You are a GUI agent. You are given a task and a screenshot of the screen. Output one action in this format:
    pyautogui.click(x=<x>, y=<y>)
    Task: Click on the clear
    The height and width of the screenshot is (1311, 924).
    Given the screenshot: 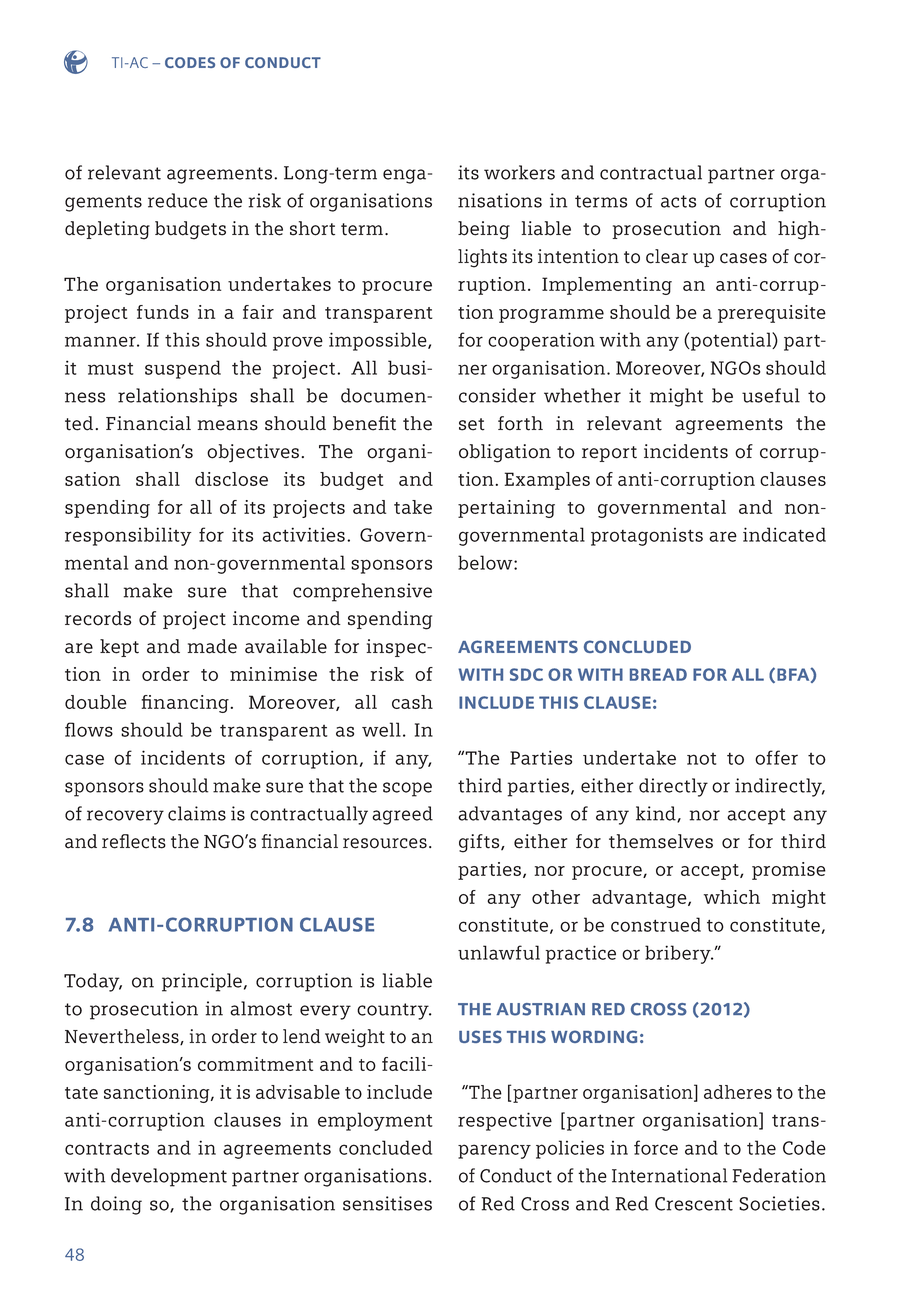 What is the action you would take?
    pyautogui.click(x=667, y=256)
